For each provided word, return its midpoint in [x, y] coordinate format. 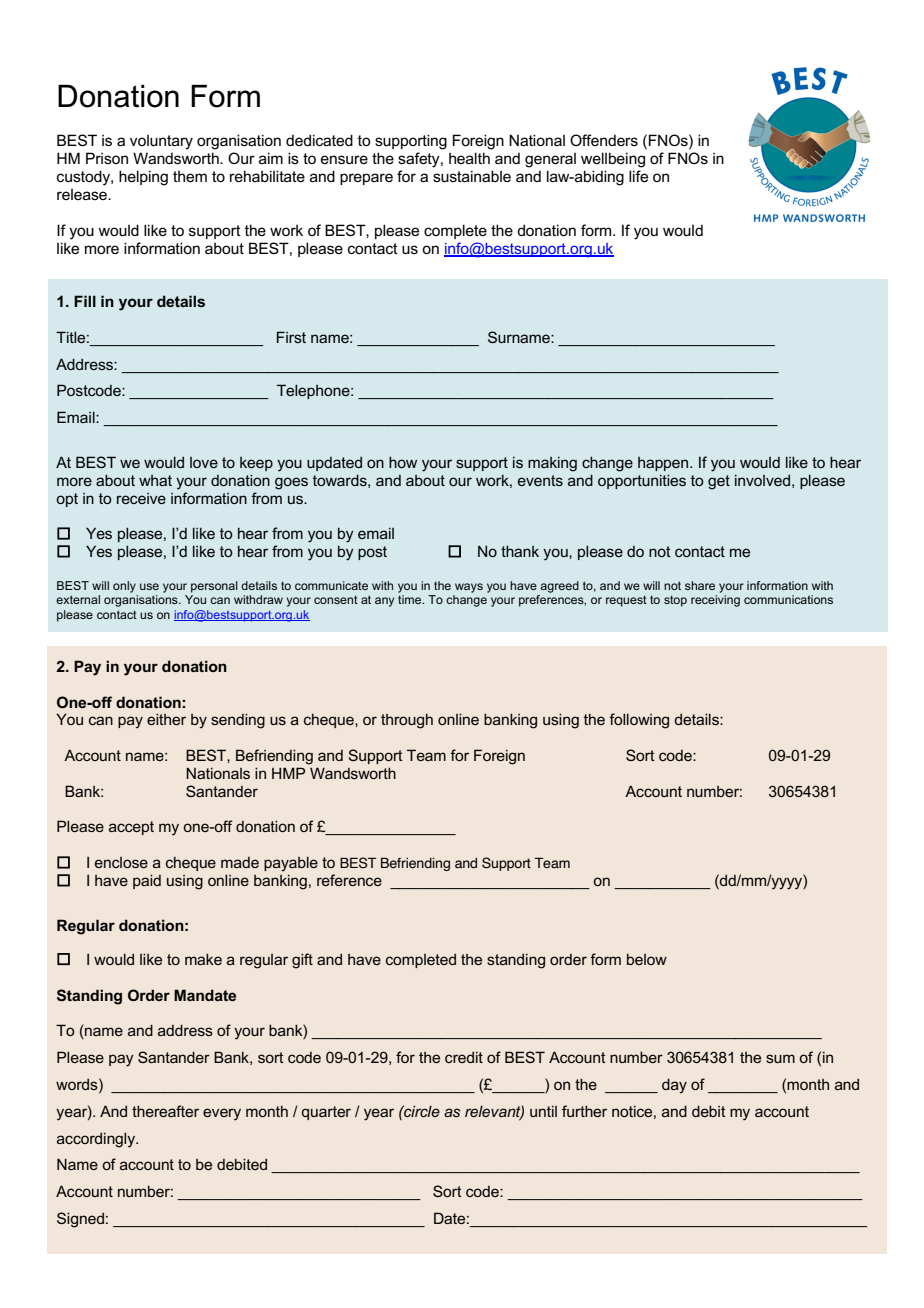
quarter [326, 1113]
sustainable [472, 176]
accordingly [97, 1140]
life [638, 176]
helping [143, 178]
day [674, 1086]
